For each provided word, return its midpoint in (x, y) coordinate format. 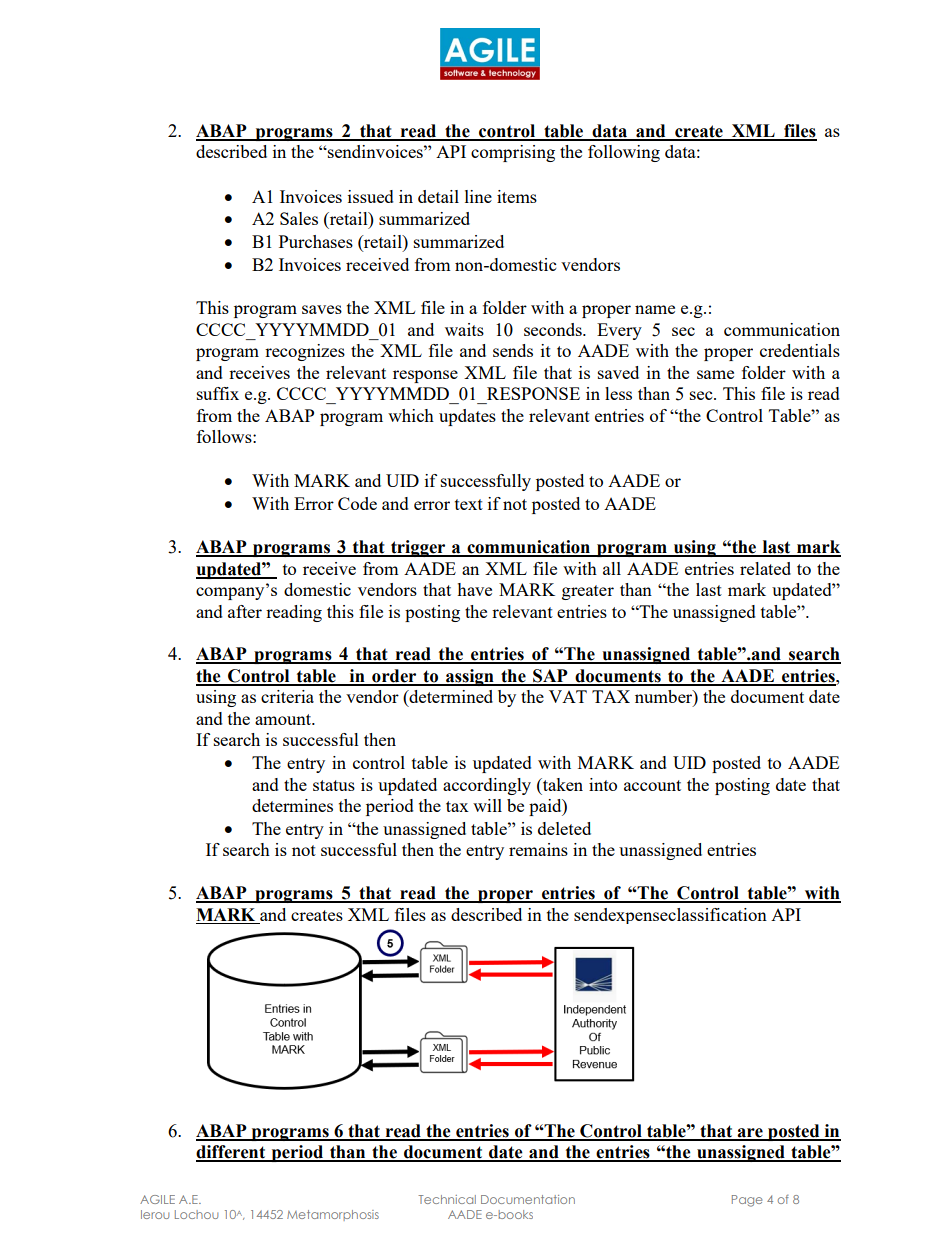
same (715, 374)
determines (292, 805)
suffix (218, 393)
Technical (447, 1199)
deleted (564, 828)
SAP (550, 677)
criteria (287, 696)
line (478, 196)
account (652, 785)
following (624, 153)
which (411, 415)
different (232, 1153)
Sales (299, 218)
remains (538, 849)
